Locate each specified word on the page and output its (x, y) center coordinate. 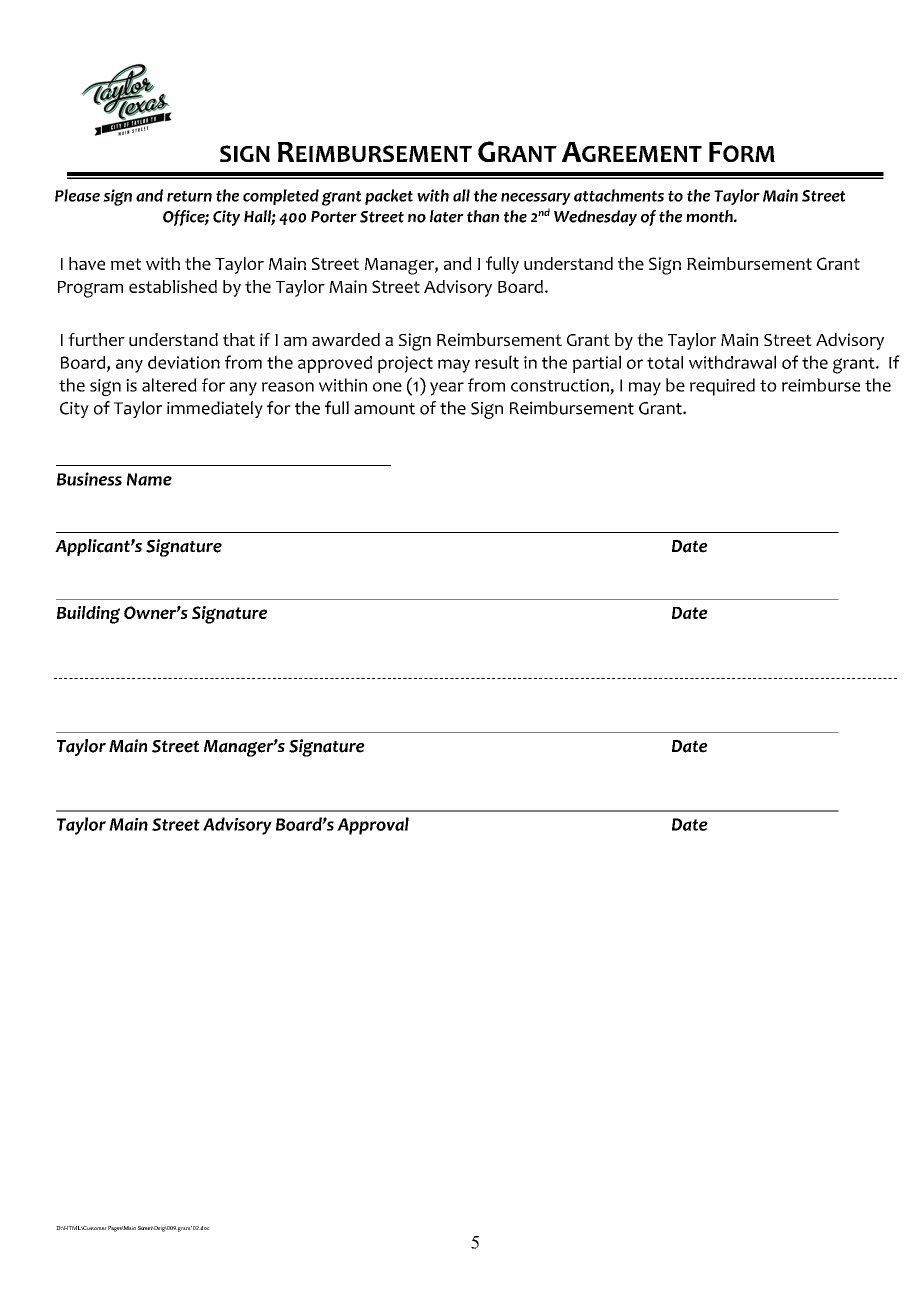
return (189, 196)
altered (169, 385)
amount (384, 409)
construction (560, 385)
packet (389, 197)
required (722, 387)
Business (89, 479)
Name (149, 479)
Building (88, 615)
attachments (619, 195)
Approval (373, 826)
